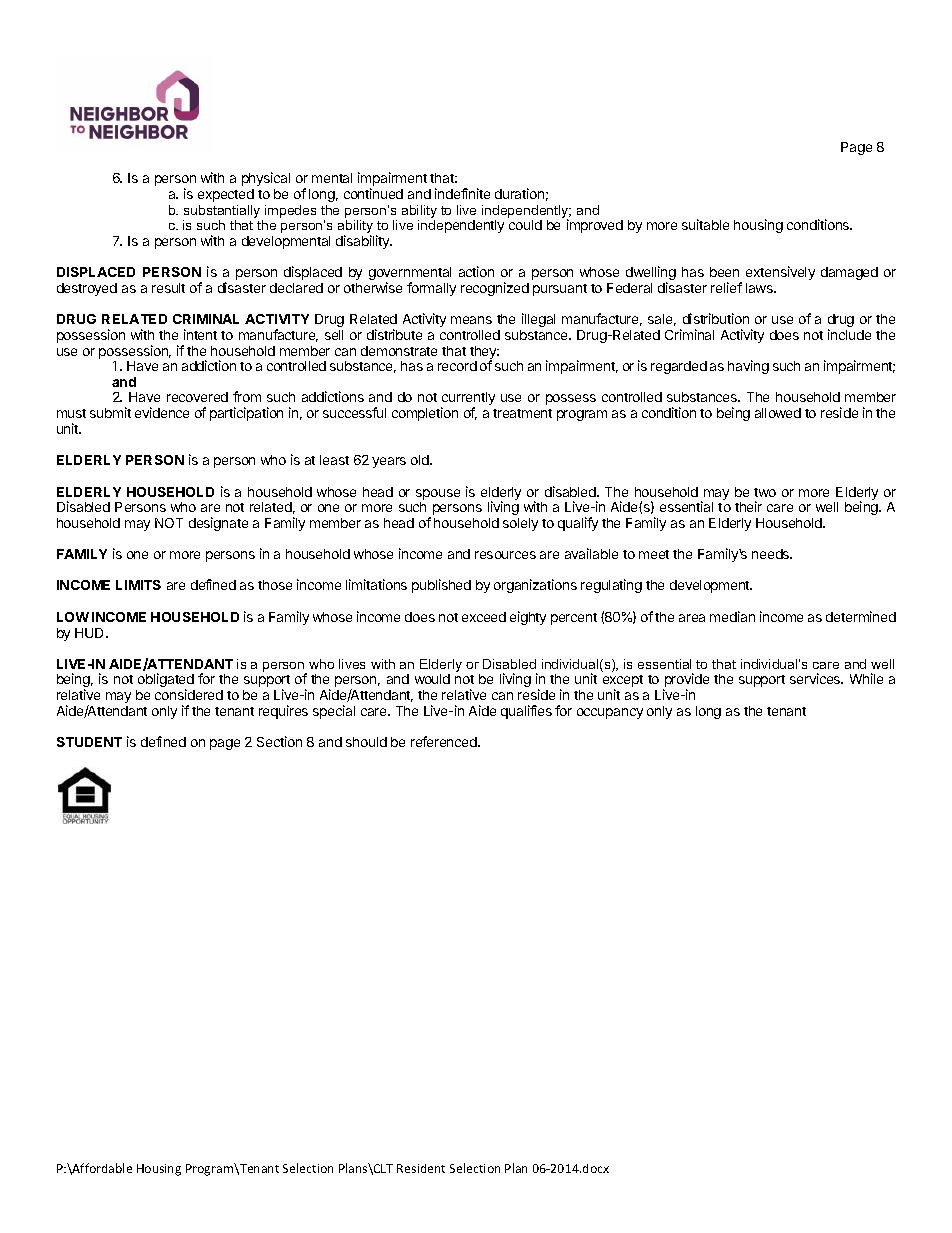 This document has width=952, height=1233. Describe the element at coordinates (200, 334) in the document. I see `intent` at that location.
